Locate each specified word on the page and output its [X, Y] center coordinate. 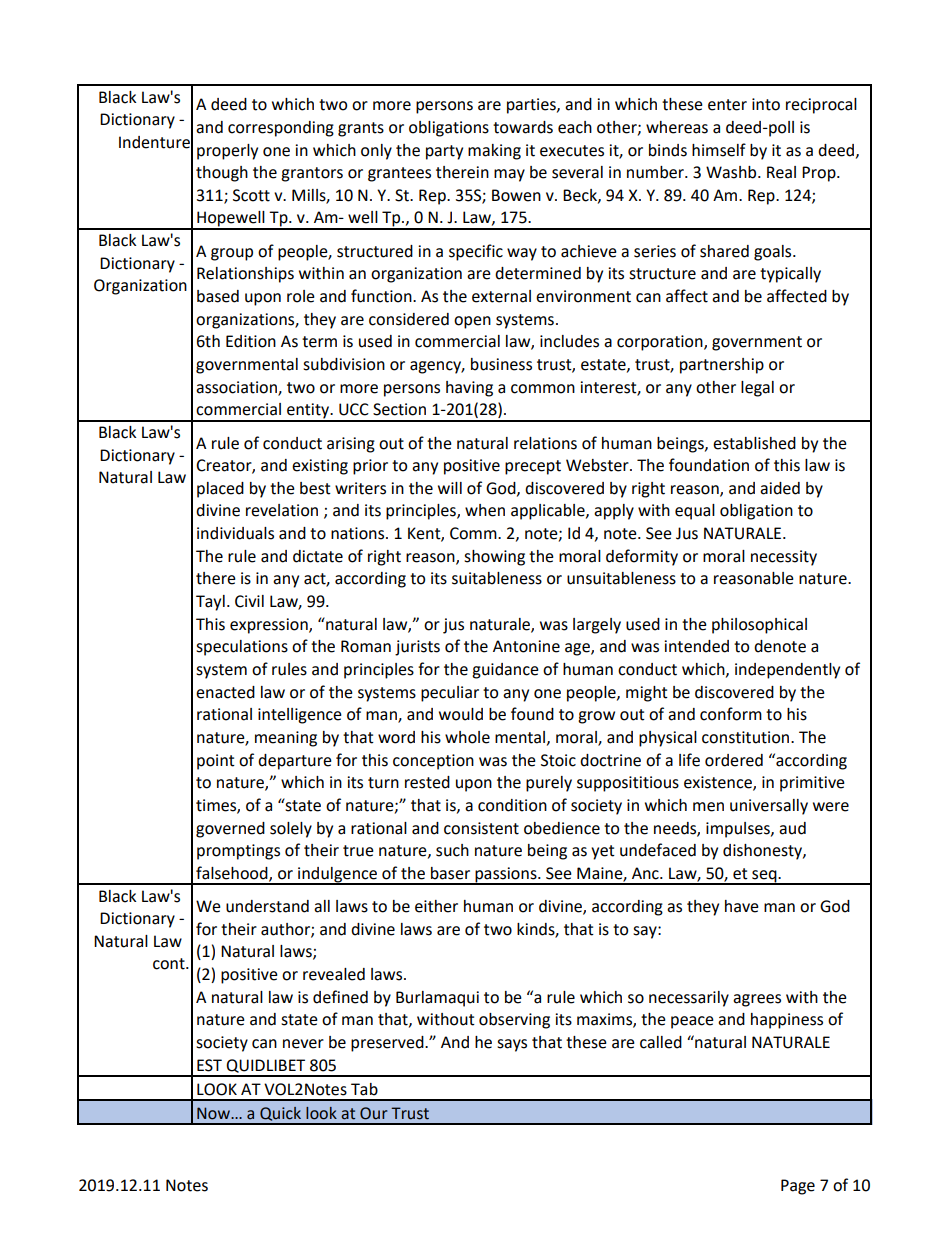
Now [214, 1113]
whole [467, 737]
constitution [747, 737]
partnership [722, 366]
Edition [251, 341]
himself [719, 150]
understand [267, 906]
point [216, 762]
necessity [784, 558]
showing [494, 558]
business [501, 364]
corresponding [281, 129]
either [436, 906]
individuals [235, 533]
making [494, 152]
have [742, 906]
